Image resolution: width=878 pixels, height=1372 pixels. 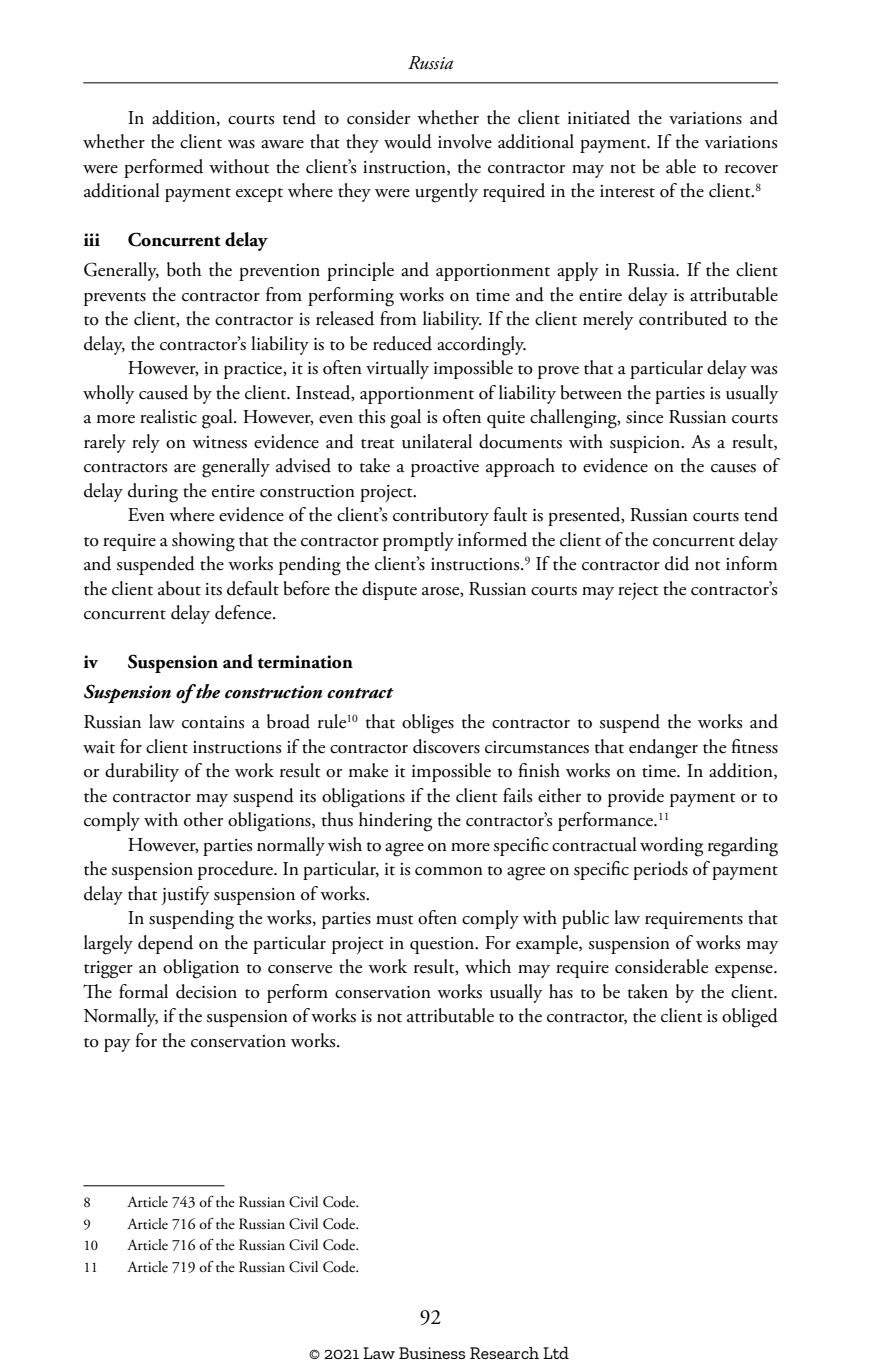 I want to click on periods, so click(x=660, y=870).
